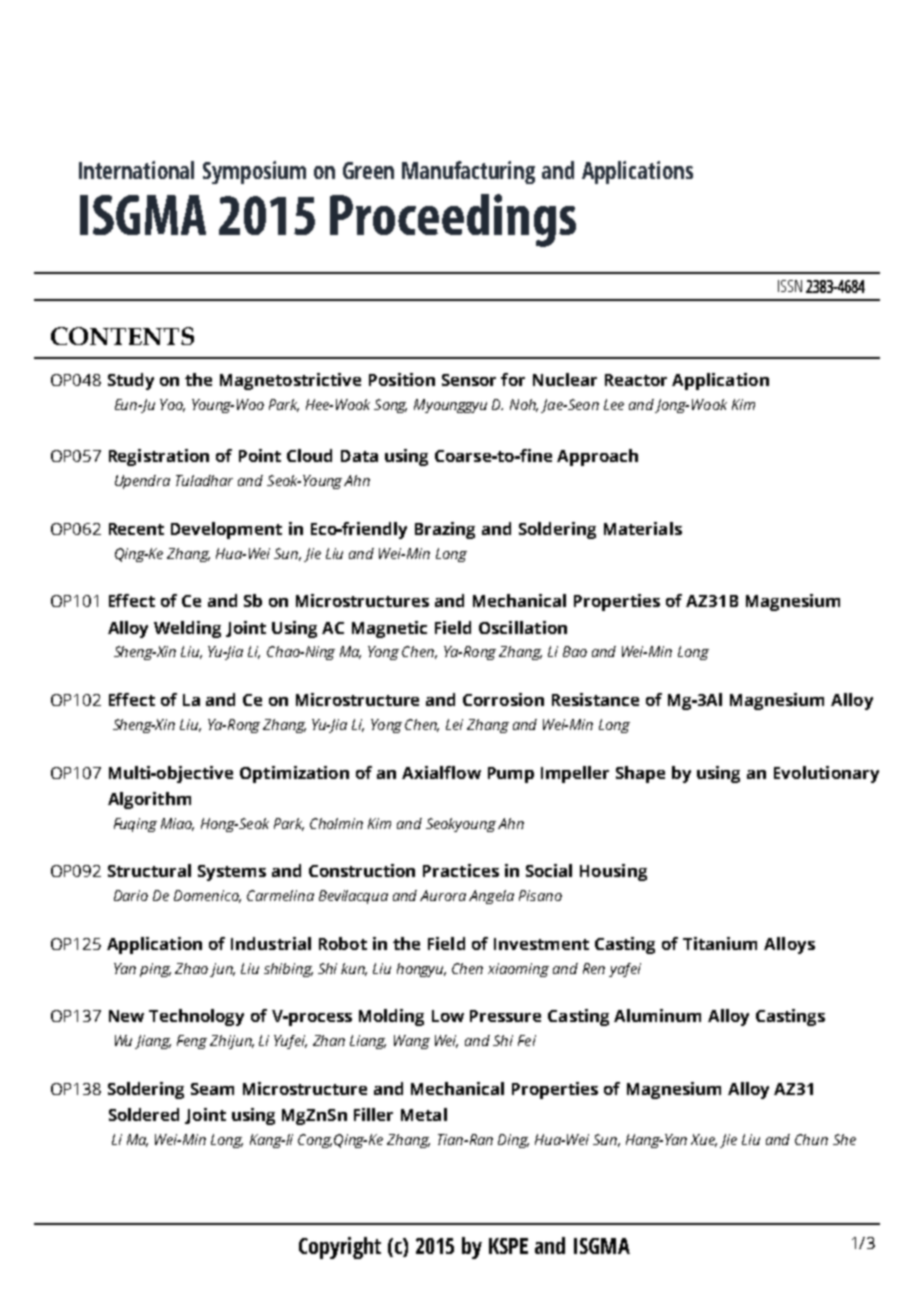  What do you see at coordinates (226, 530) in the page?
I see `Development` at bounding box center [226, 530].
